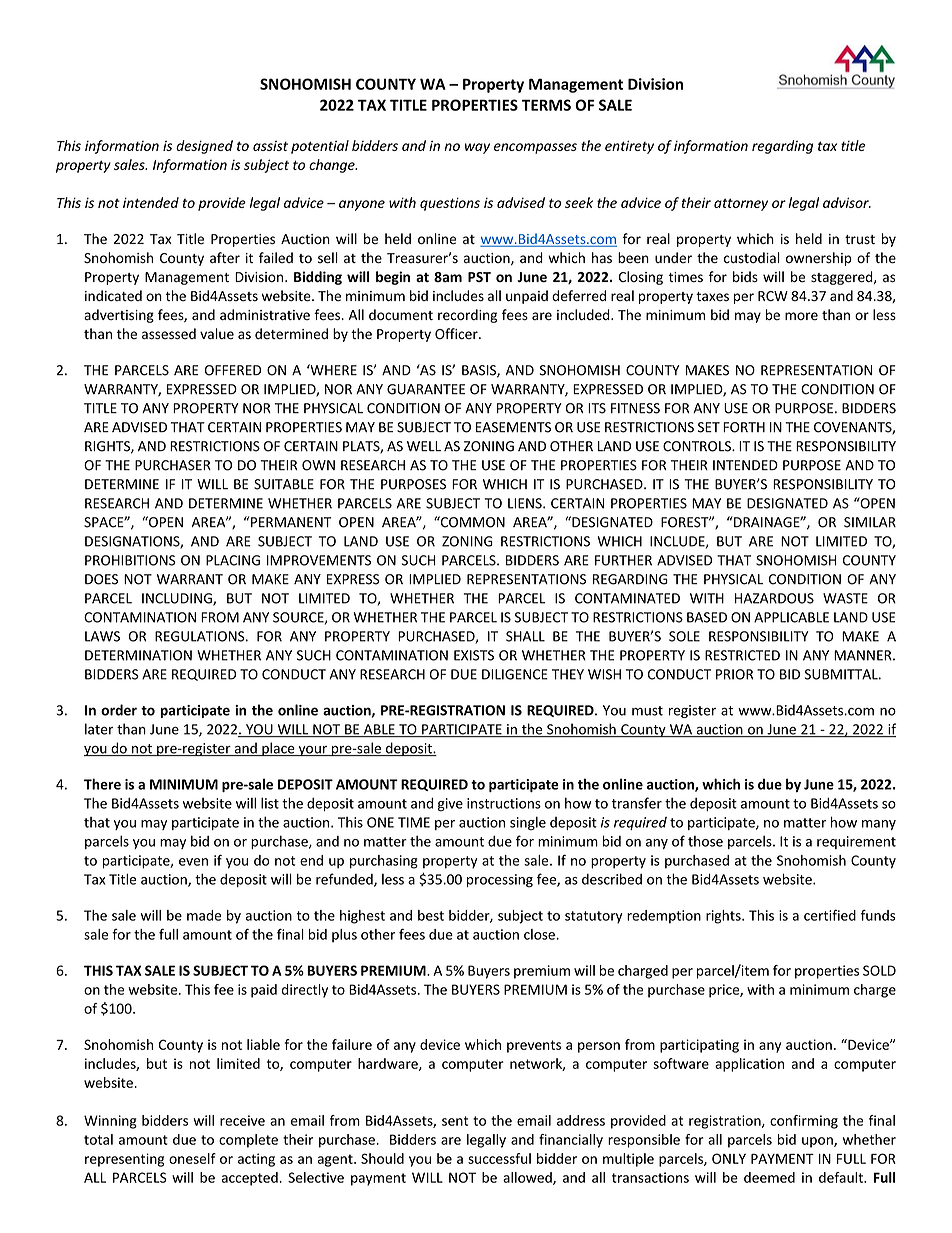 This screenshot has width=952, height=1233. What do you see at coordinates (742, 655) in the screenshot?
I see `RESTRICTED` at bounding box center [742, 655].
